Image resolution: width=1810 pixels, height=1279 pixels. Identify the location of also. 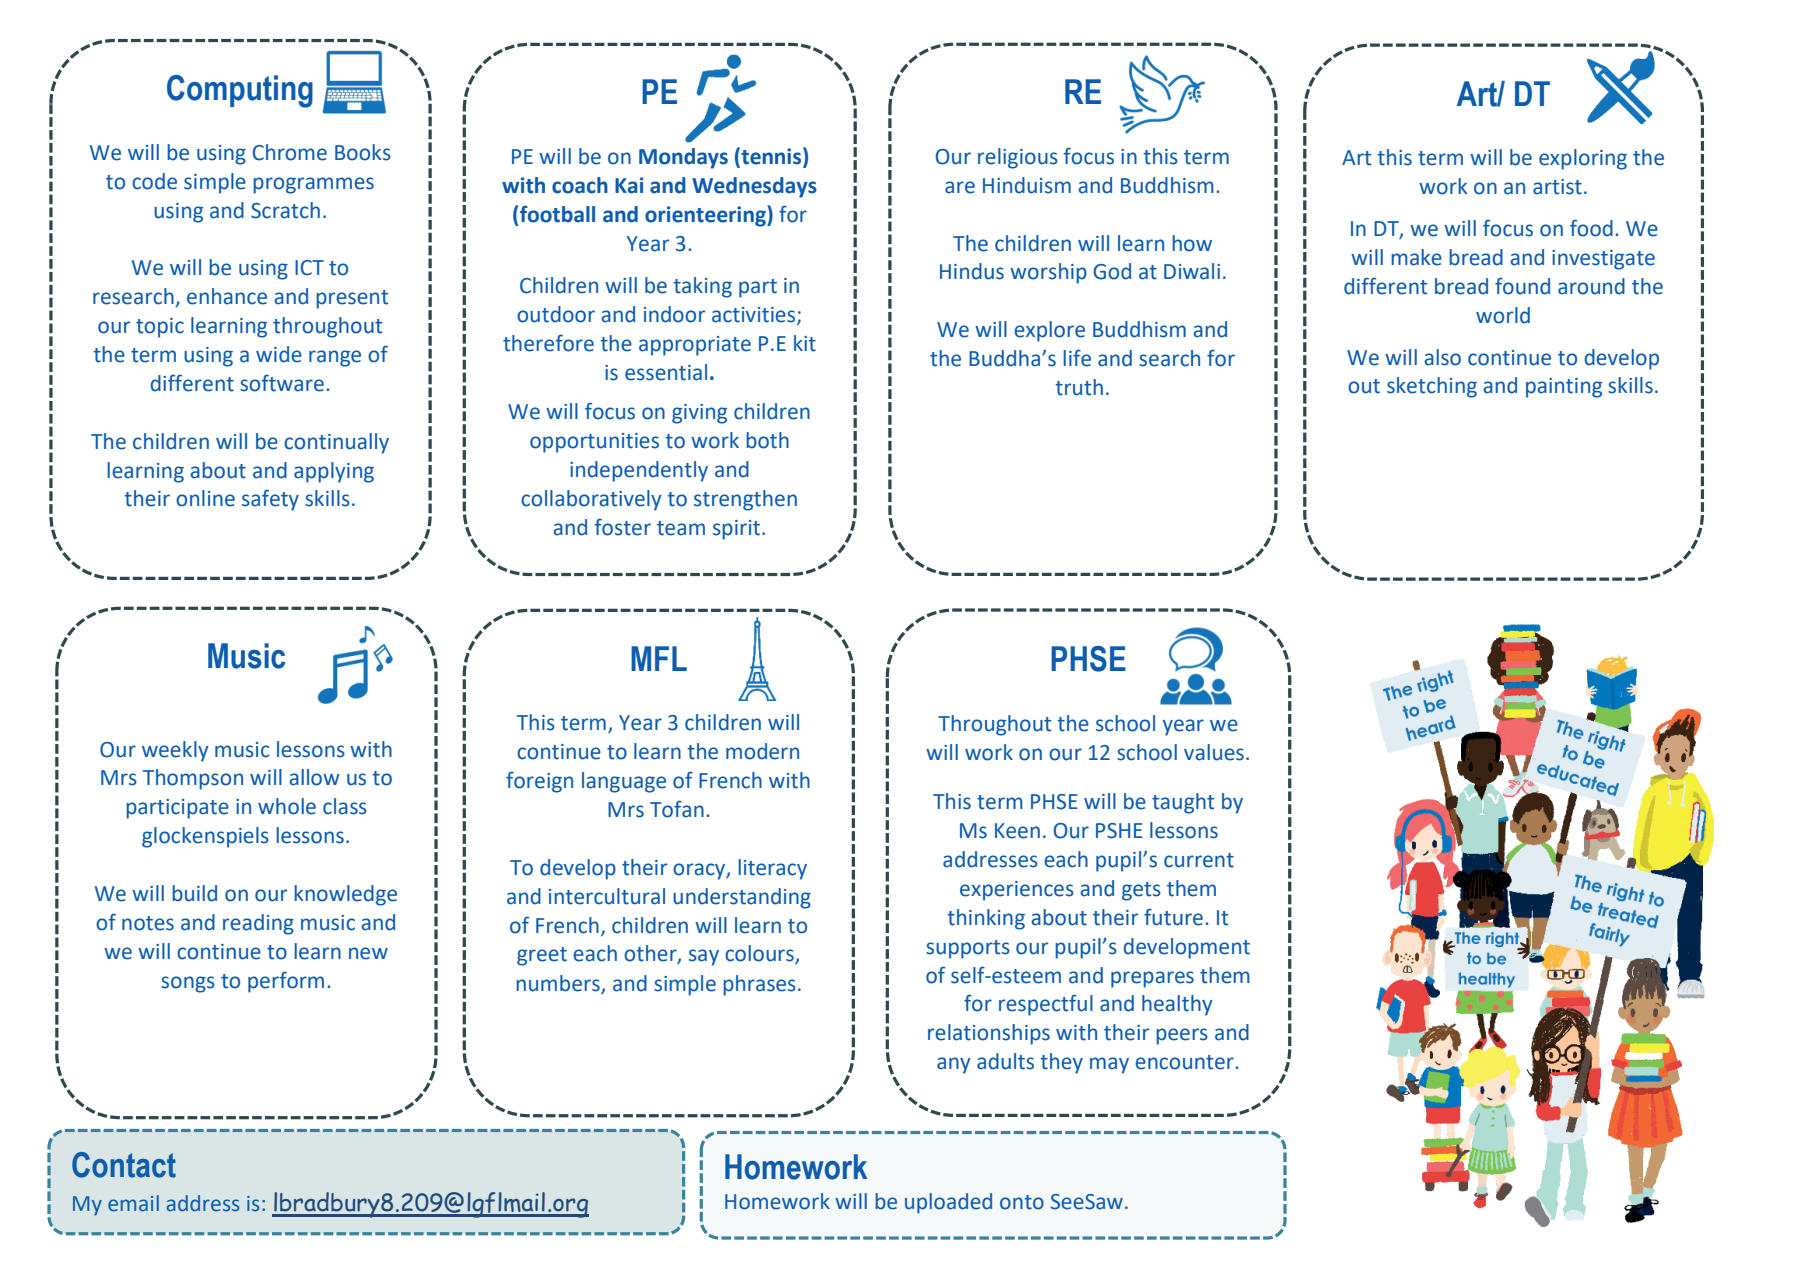
(1442, 357).
